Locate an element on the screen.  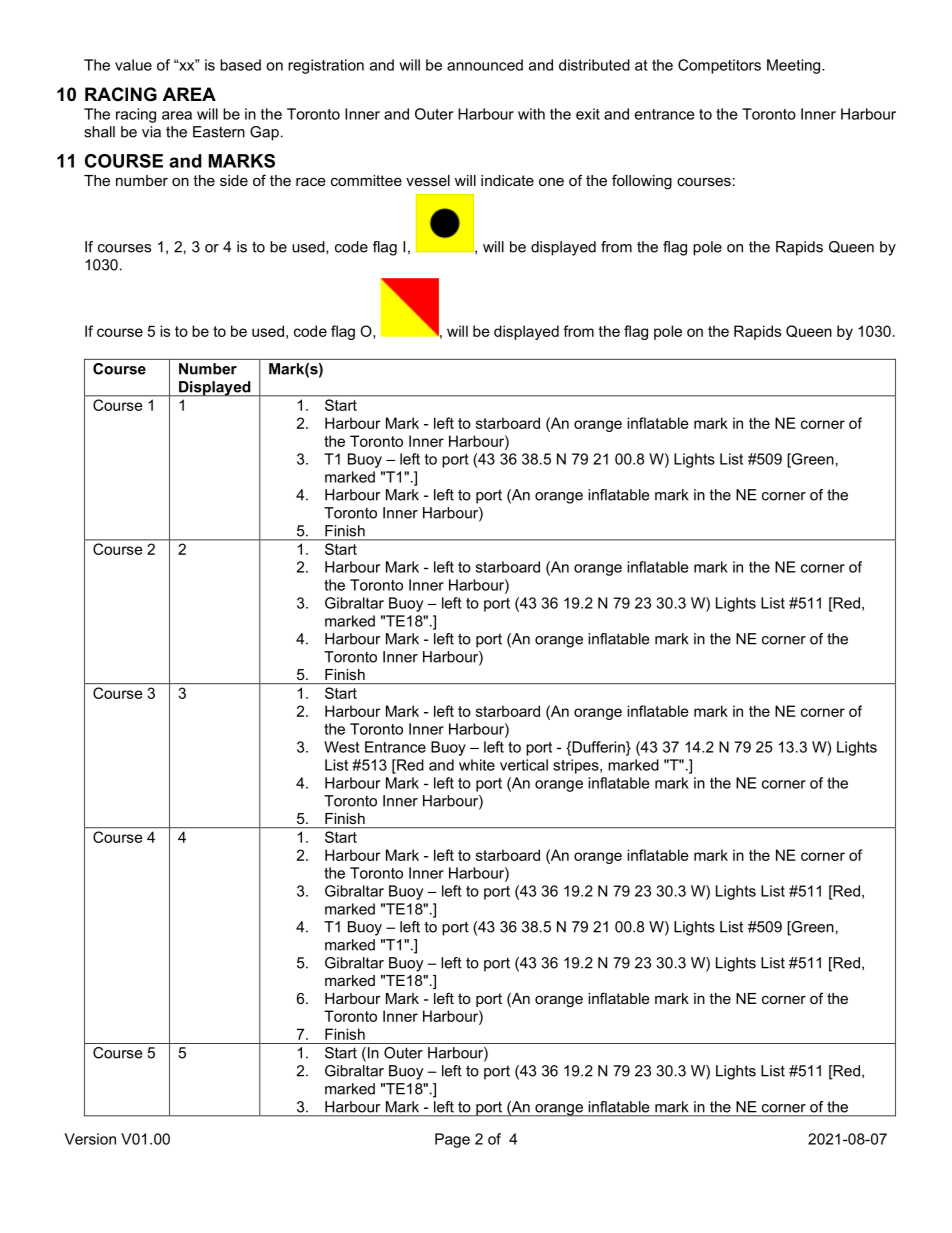
vertical is located at coordinates (524, 765).
